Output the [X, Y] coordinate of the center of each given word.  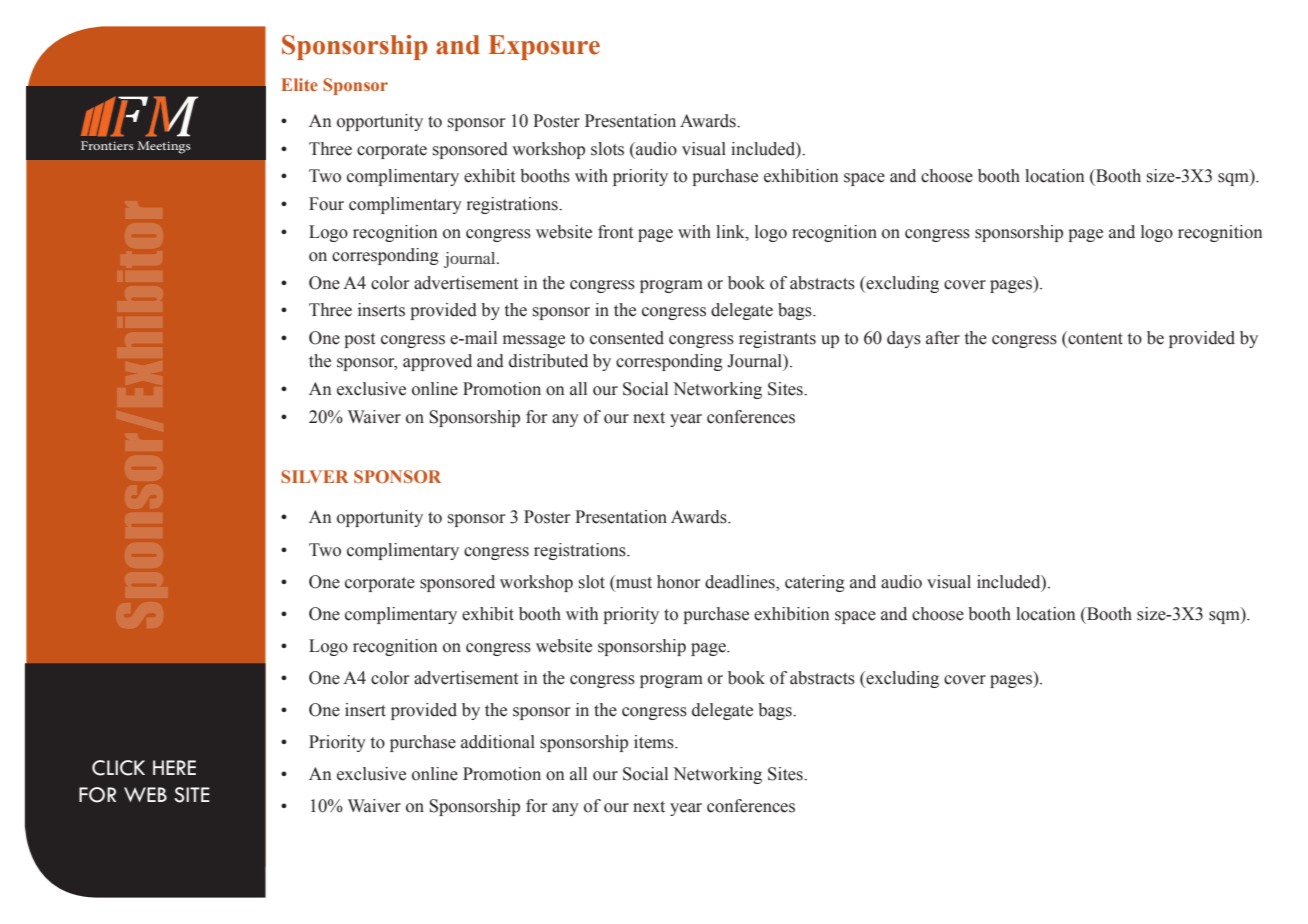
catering [815, 583]
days [904, 339]
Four [326, 204]
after [943, 338]
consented [627, 338]
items [655, 742]
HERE [174, 767]
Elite [299, 84]
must [633, 582]
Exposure [544, 47]
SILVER [314, 476]
